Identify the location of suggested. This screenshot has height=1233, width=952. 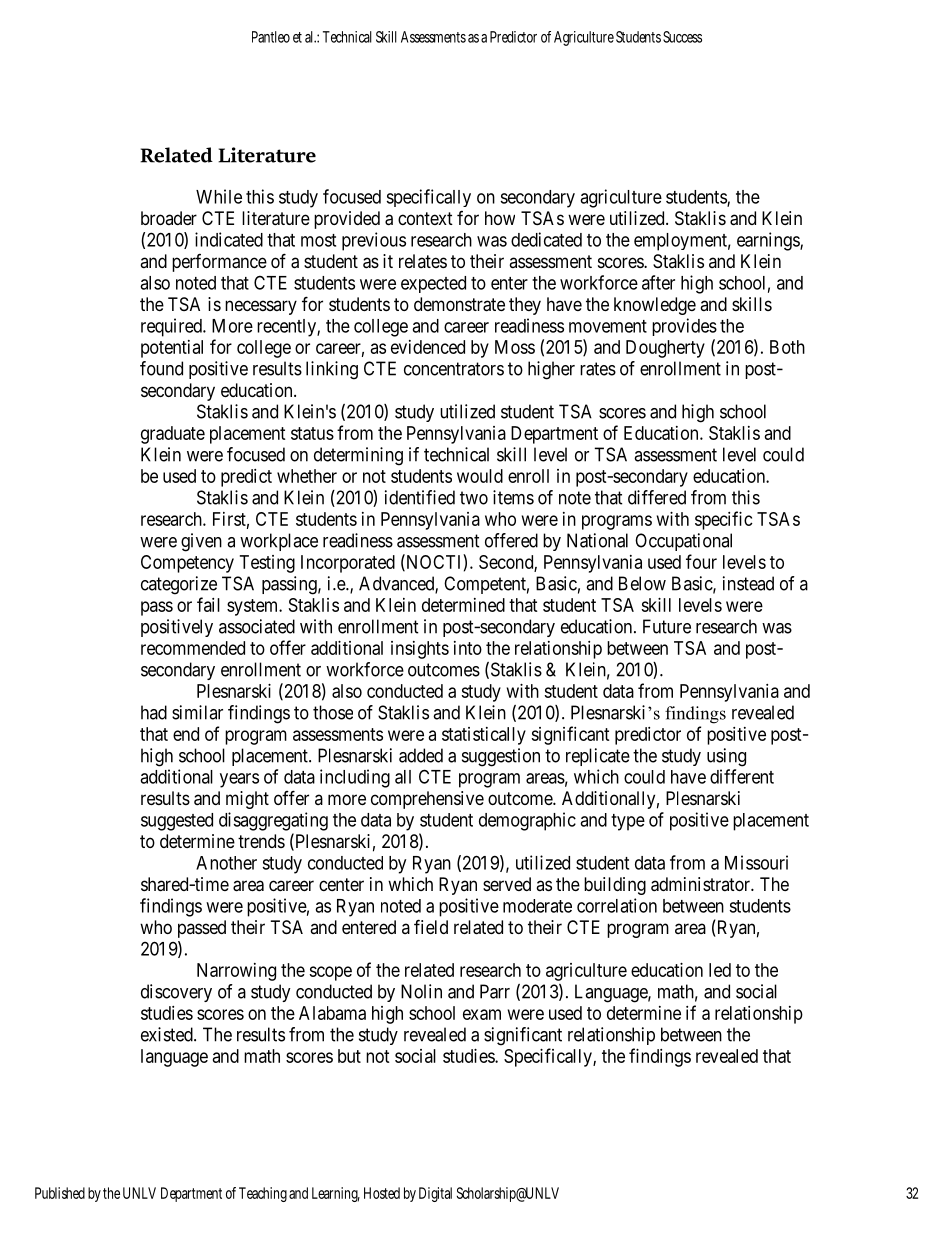
(177, 822).
